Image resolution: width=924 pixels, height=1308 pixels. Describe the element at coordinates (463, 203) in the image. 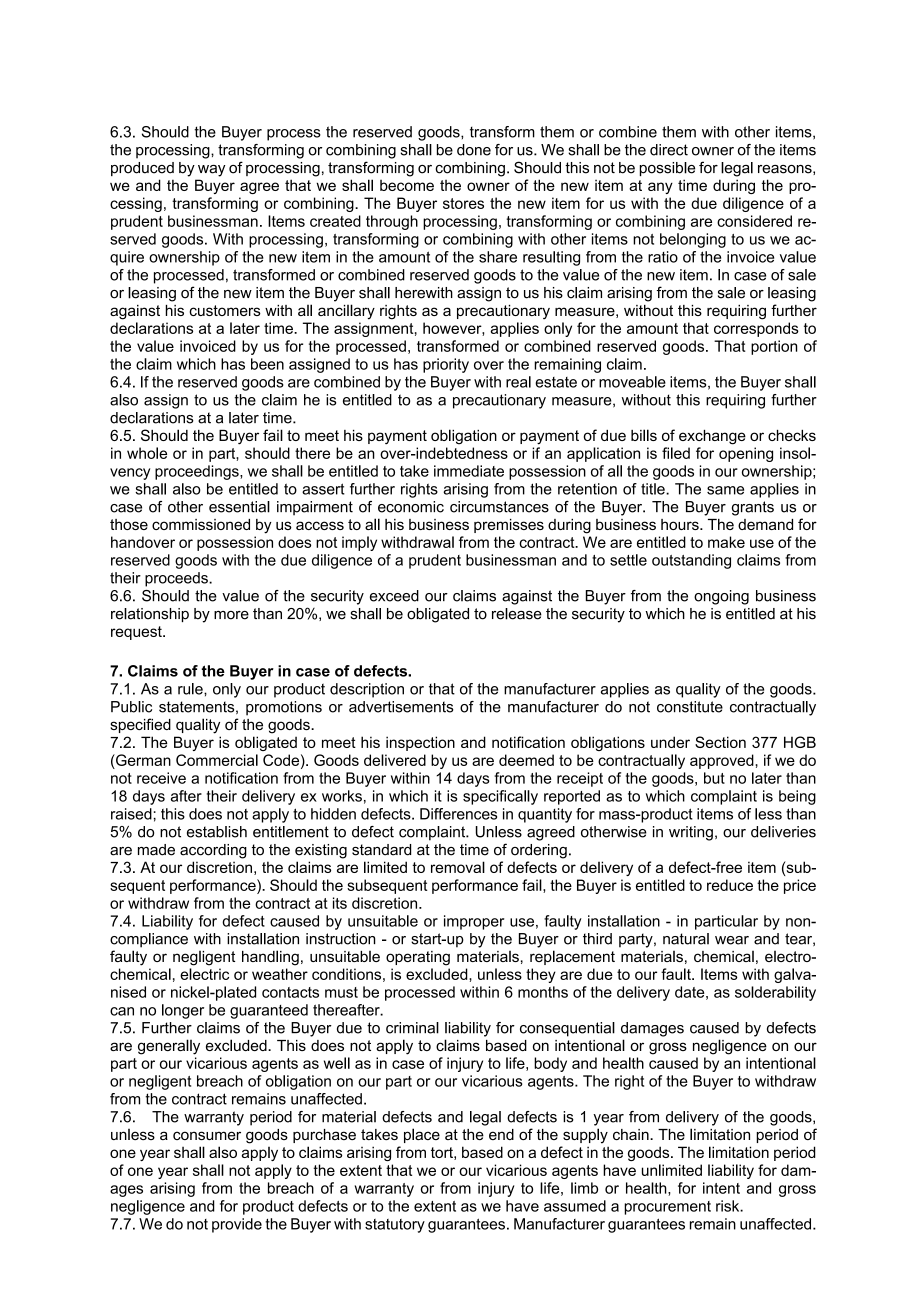

I see `stores` at that location.
